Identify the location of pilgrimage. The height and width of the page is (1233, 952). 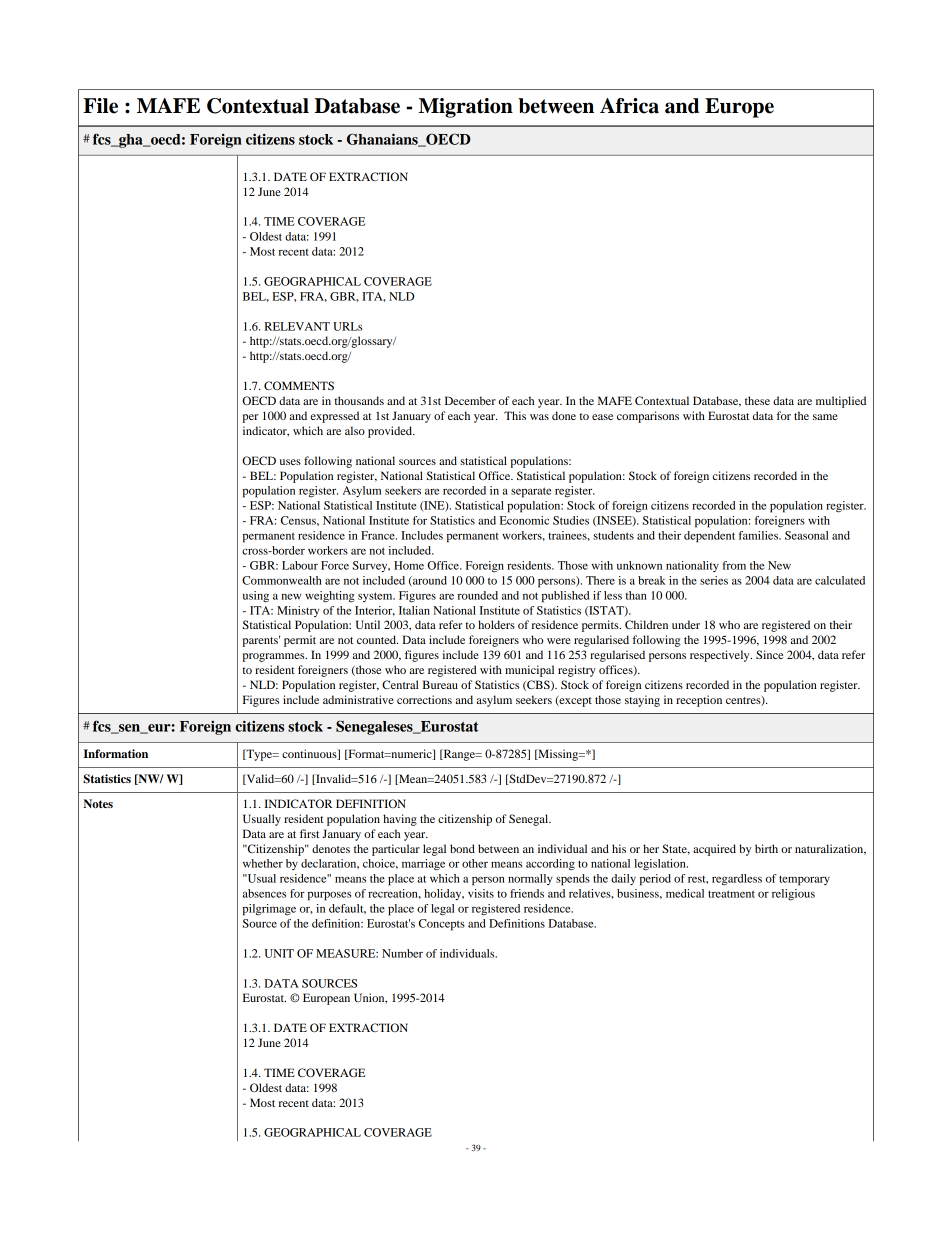
(269, 910).
